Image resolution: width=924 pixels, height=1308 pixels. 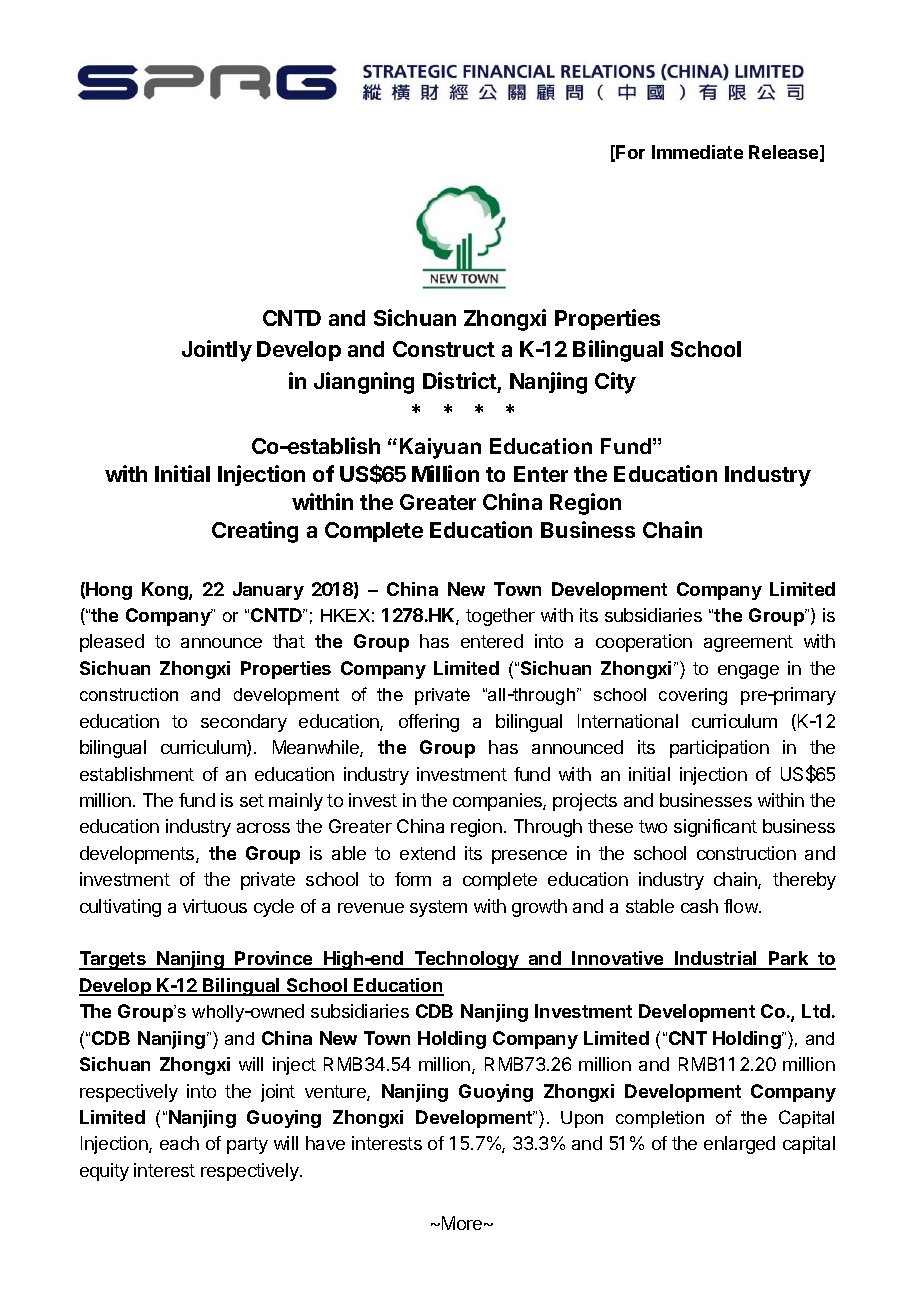 I want to click on Immediate, so click(x=697, y=152).
